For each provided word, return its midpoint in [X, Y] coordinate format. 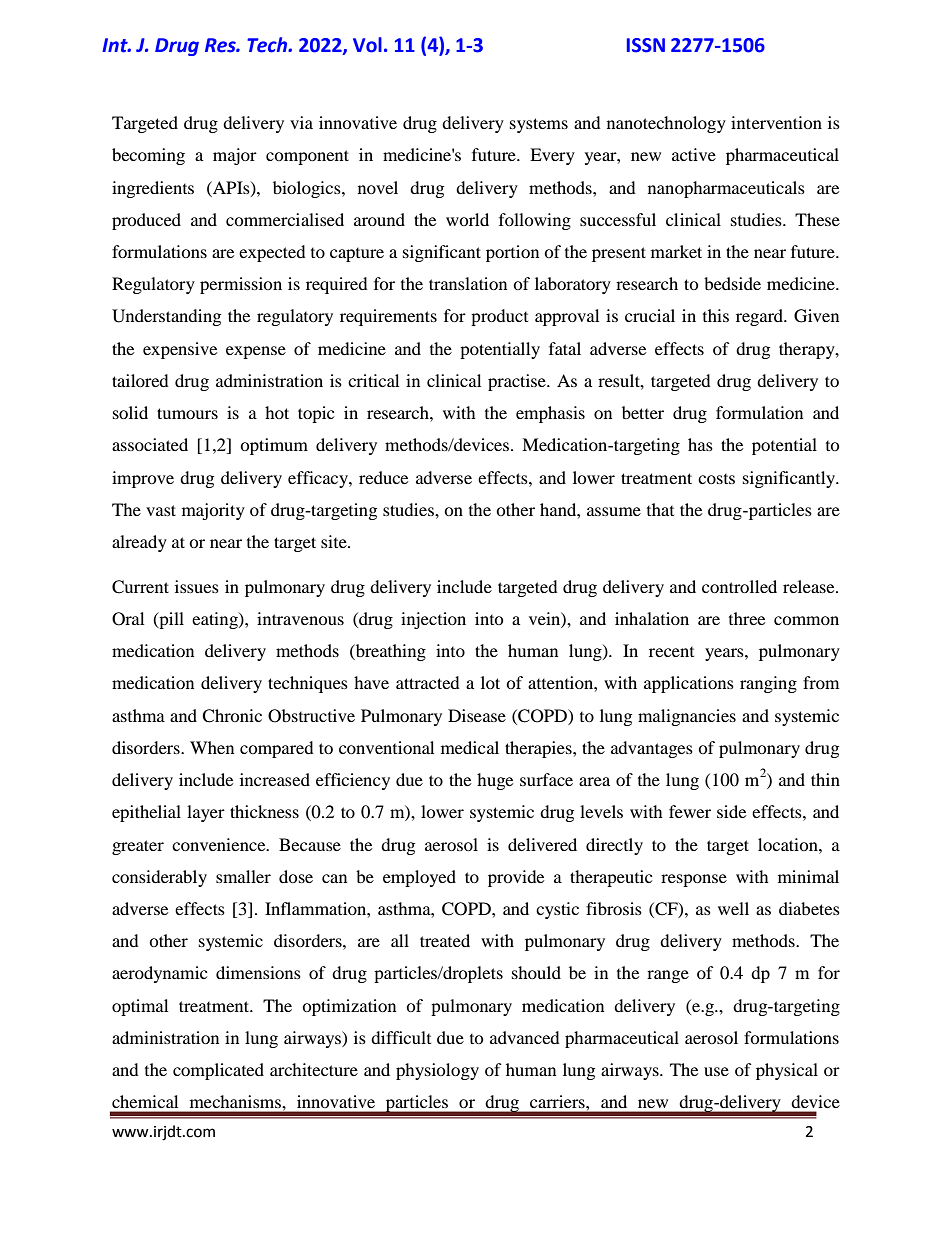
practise [518, 382]
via [301, 122]
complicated [218, 1071]
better [643, 412]
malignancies [687, 717]
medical [470, 747]
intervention [776, 122]
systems [539, 125]
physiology [437, 1071]
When [212, 747]
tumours [187, 413]
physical [787, 1071]
